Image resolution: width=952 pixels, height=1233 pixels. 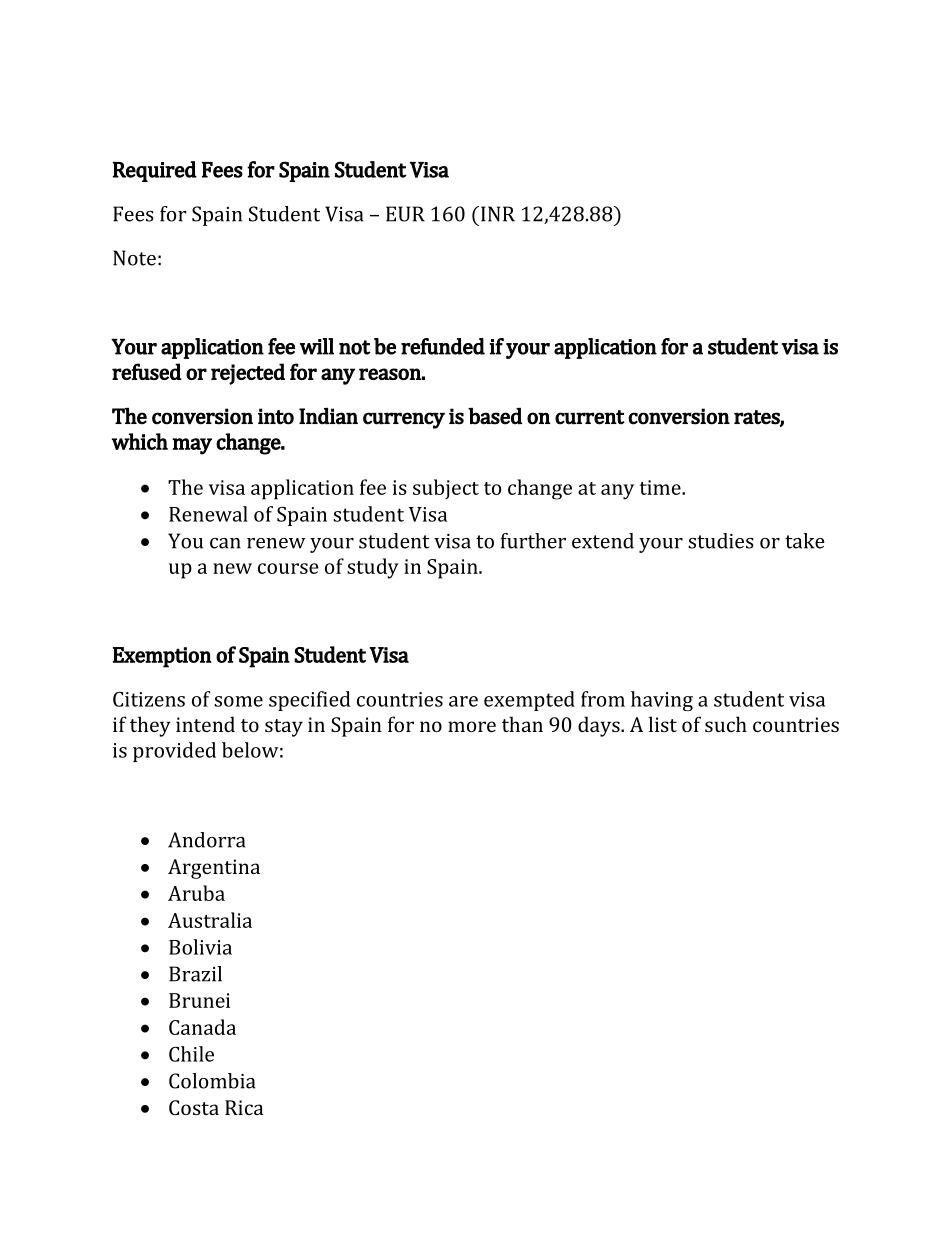 What do you see at coordinates (495, 416) in the image?
I see `based` at bounding box center [495, 416].
